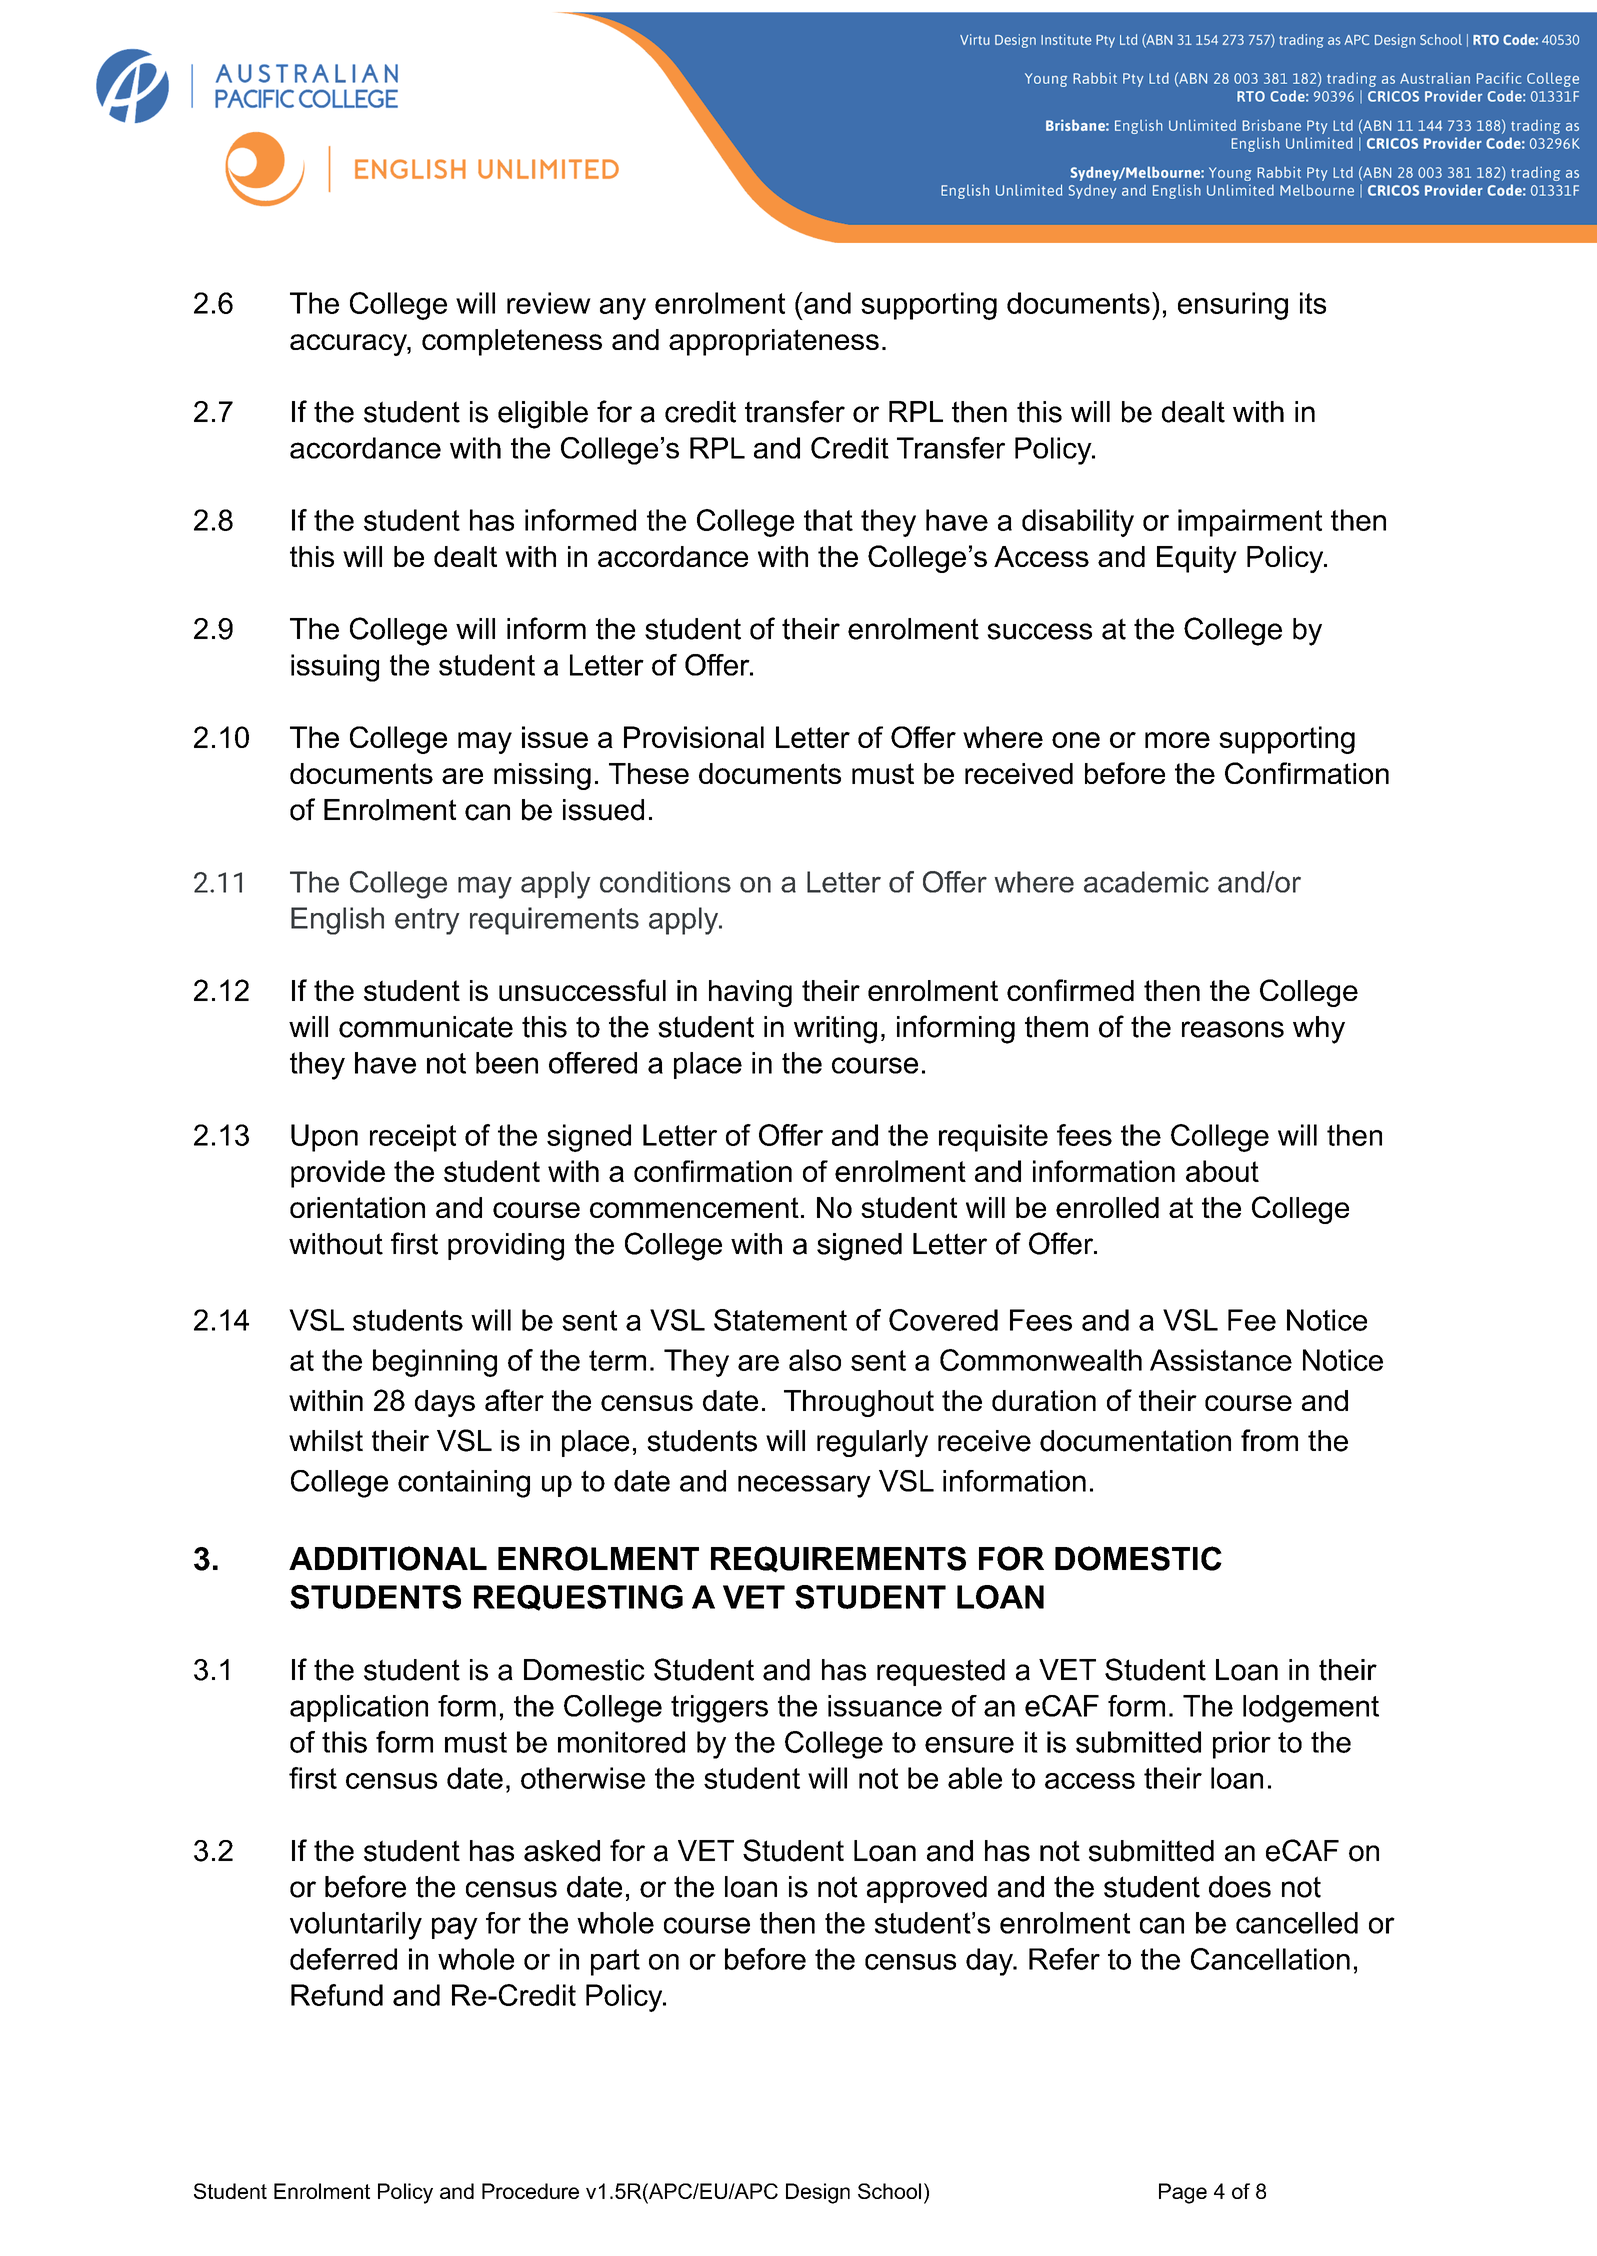  What do you see at coordinates (359, 1708) in the screenshot?
I see `application` at bounding box center [359, 1708].
